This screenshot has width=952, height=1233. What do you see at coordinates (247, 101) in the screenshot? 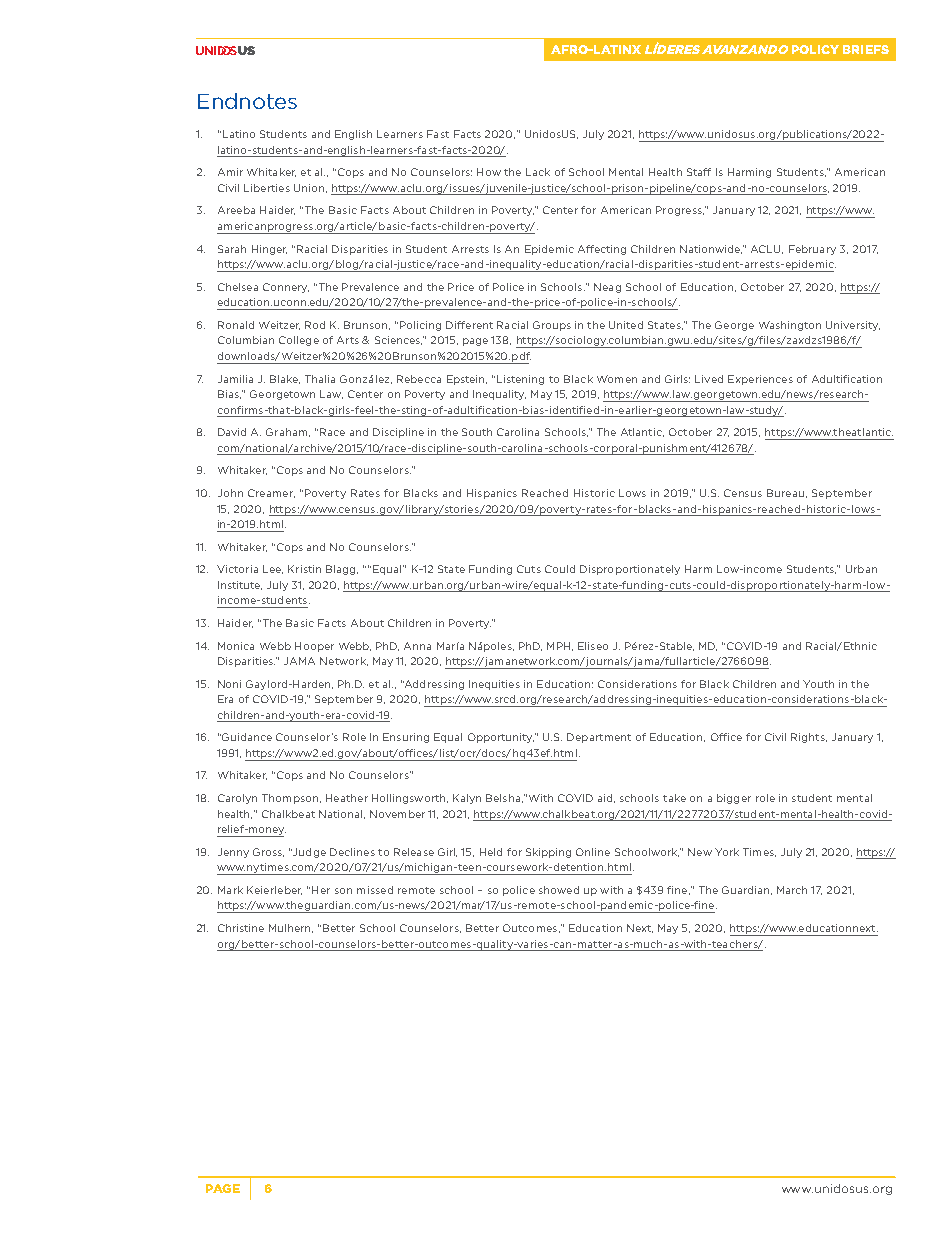
I see `Endnotes` at bounding box center [247, 101].
